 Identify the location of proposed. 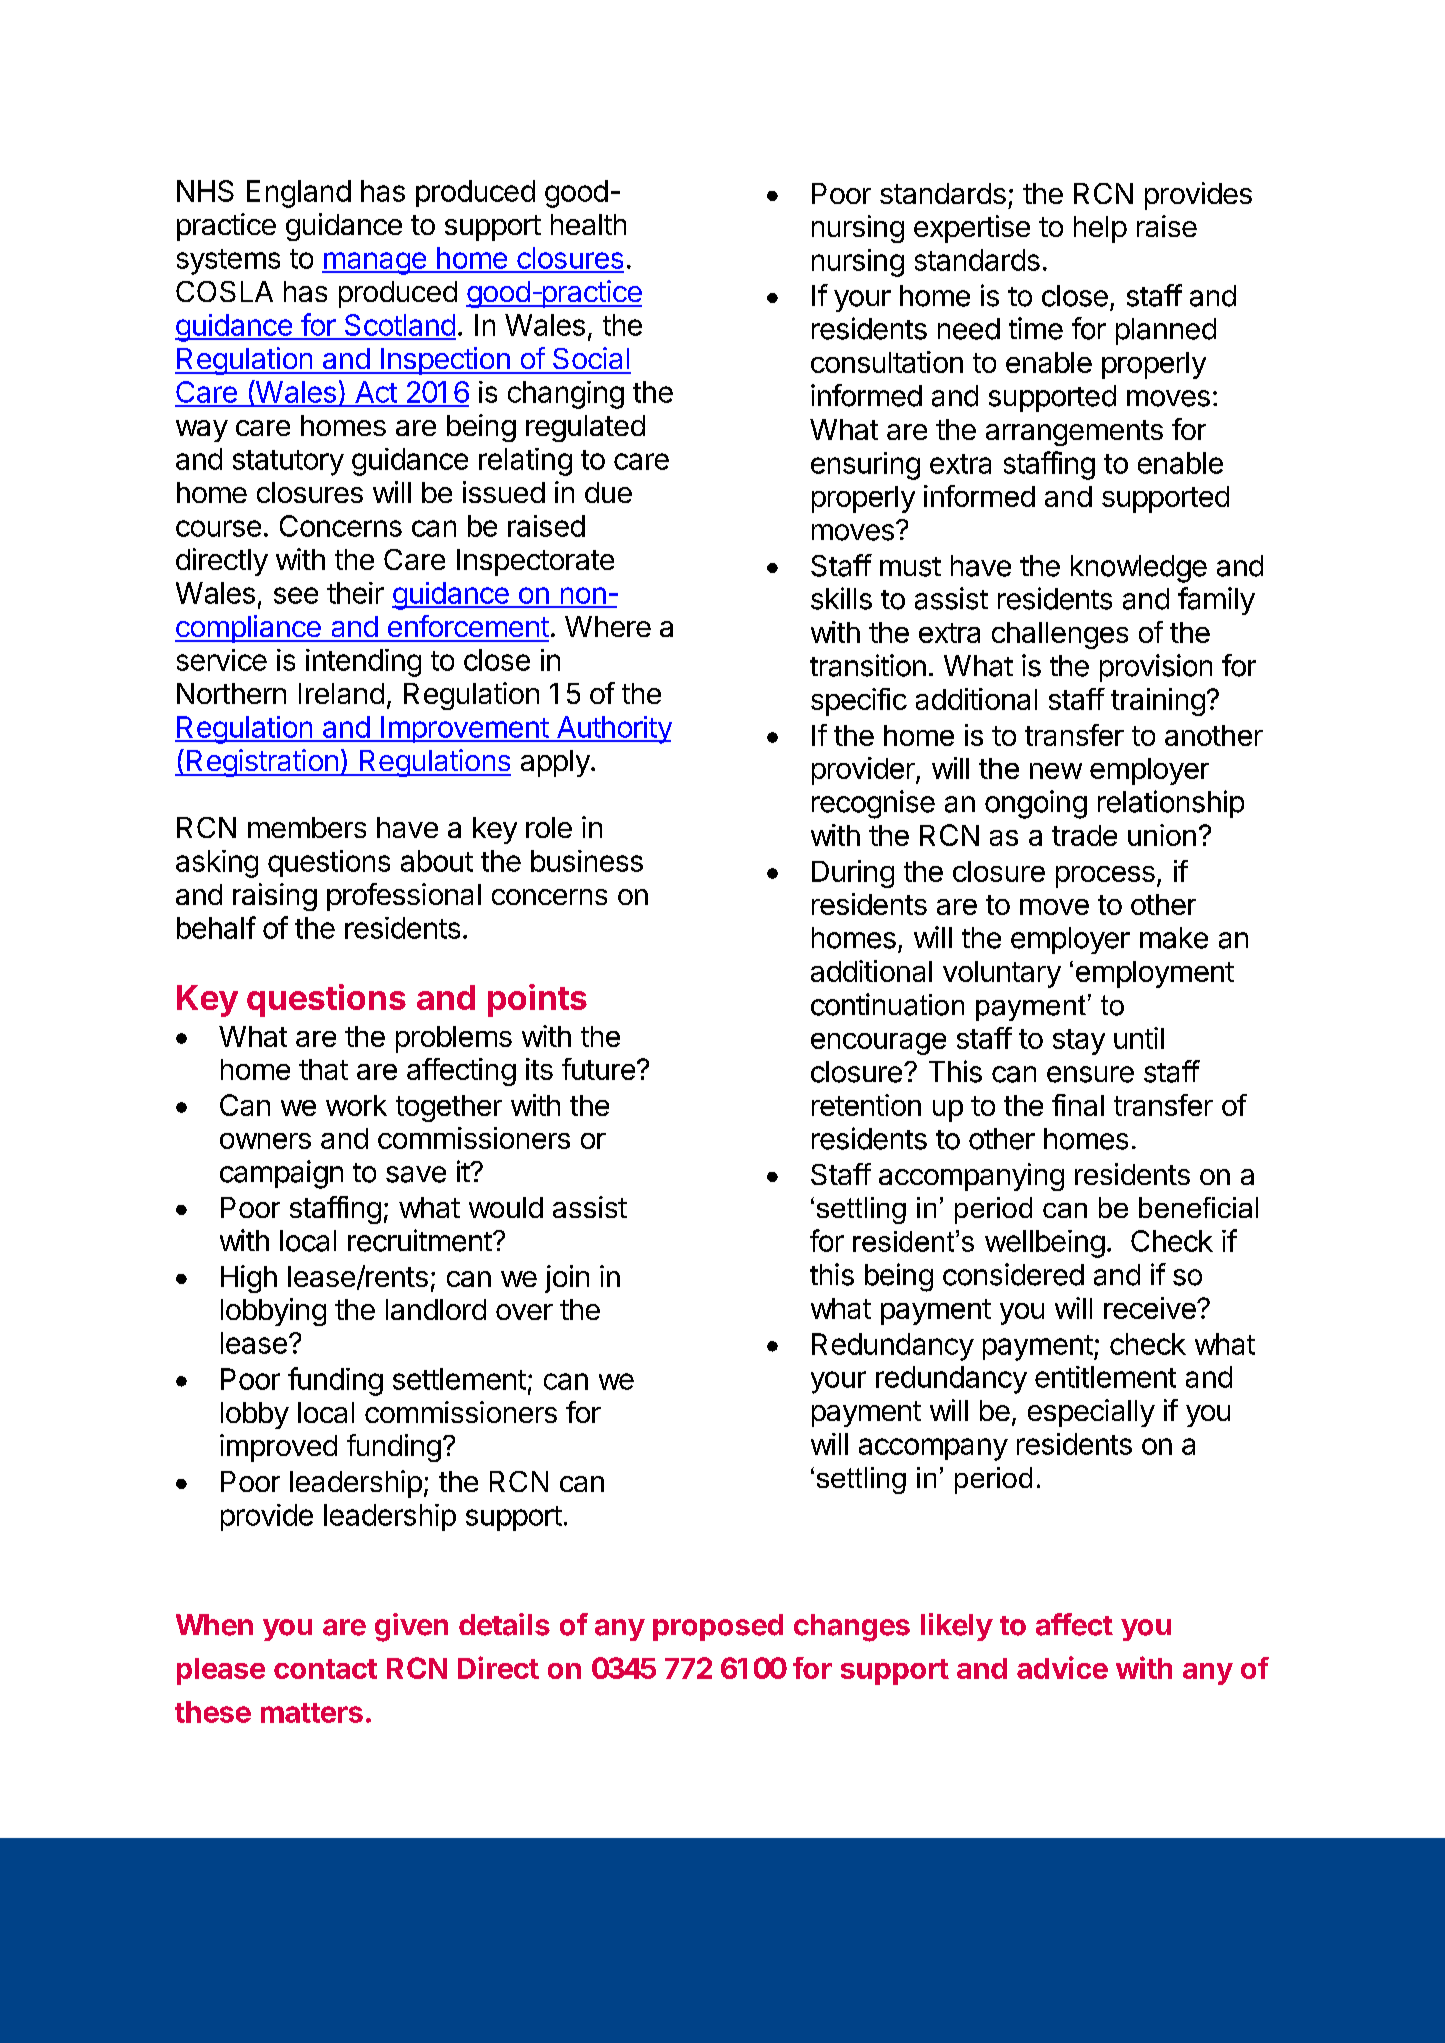
(718, 1627).
